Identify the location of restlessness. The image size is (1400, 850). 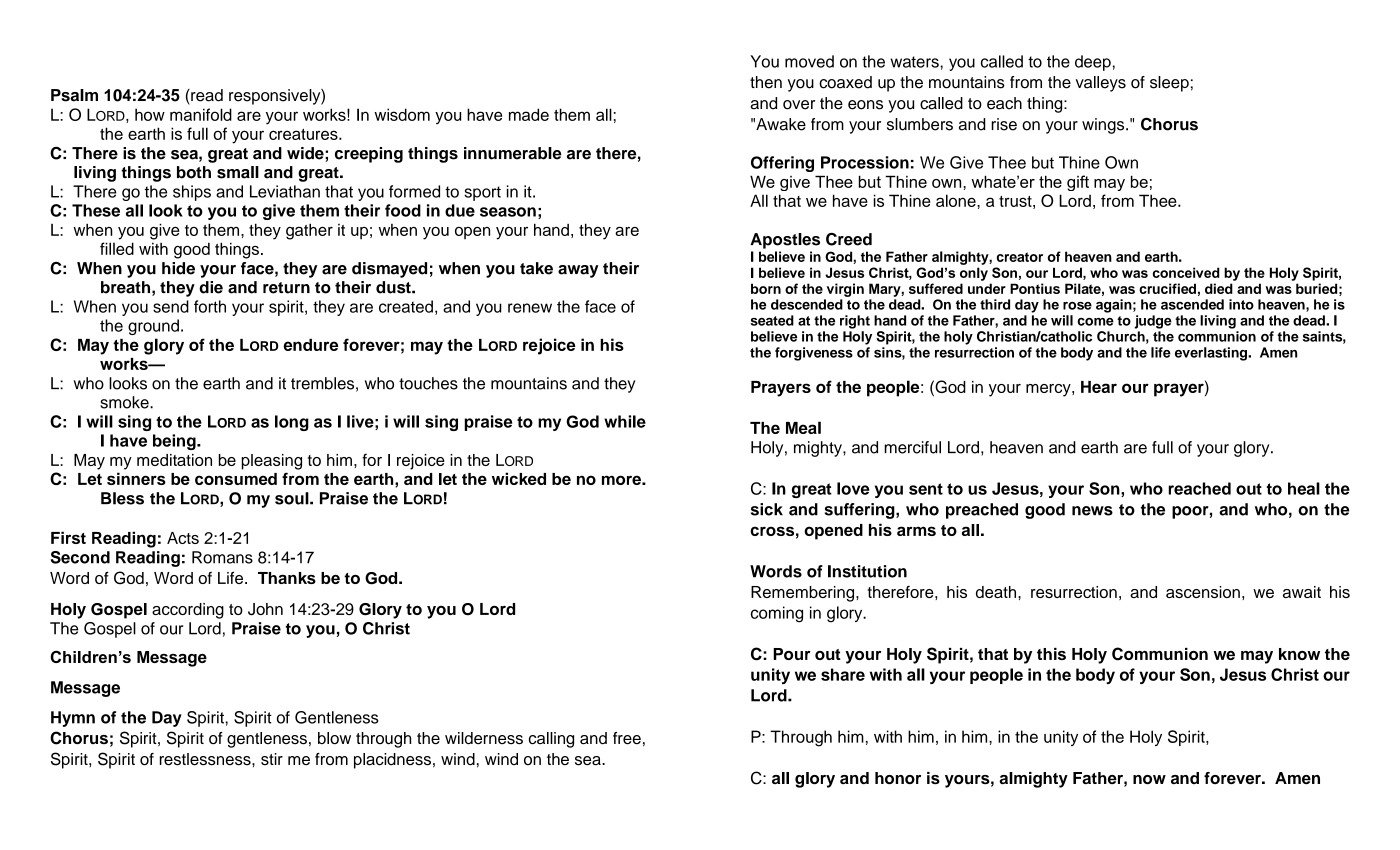
(206, 759).
